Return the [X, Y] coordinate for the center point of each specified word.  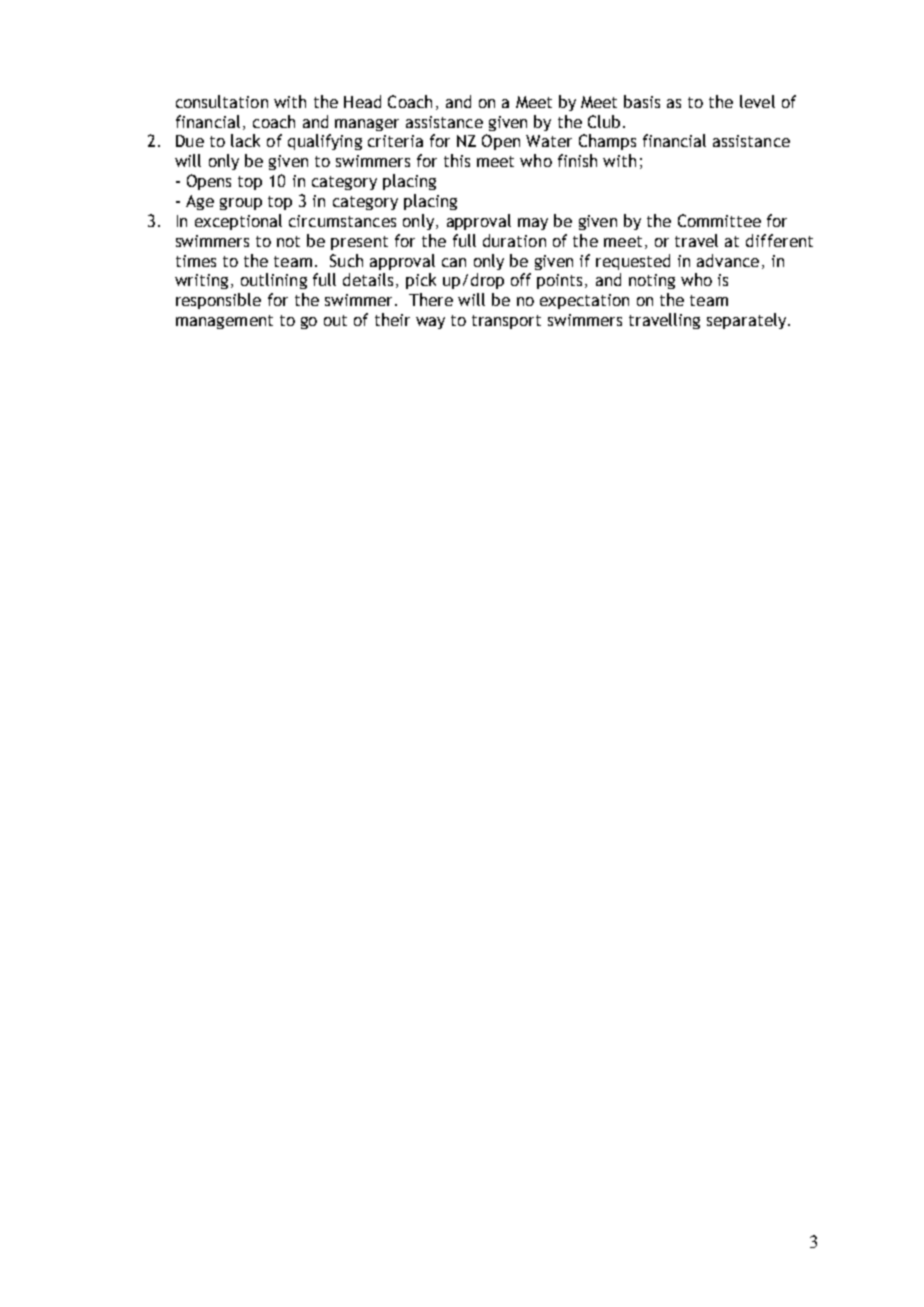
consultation [222, 101]
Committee [719, 220]
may [533, 224]
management [224, 322]
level [757, 101]
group [241, 204]
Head [362, 101]
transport [506, 322]
